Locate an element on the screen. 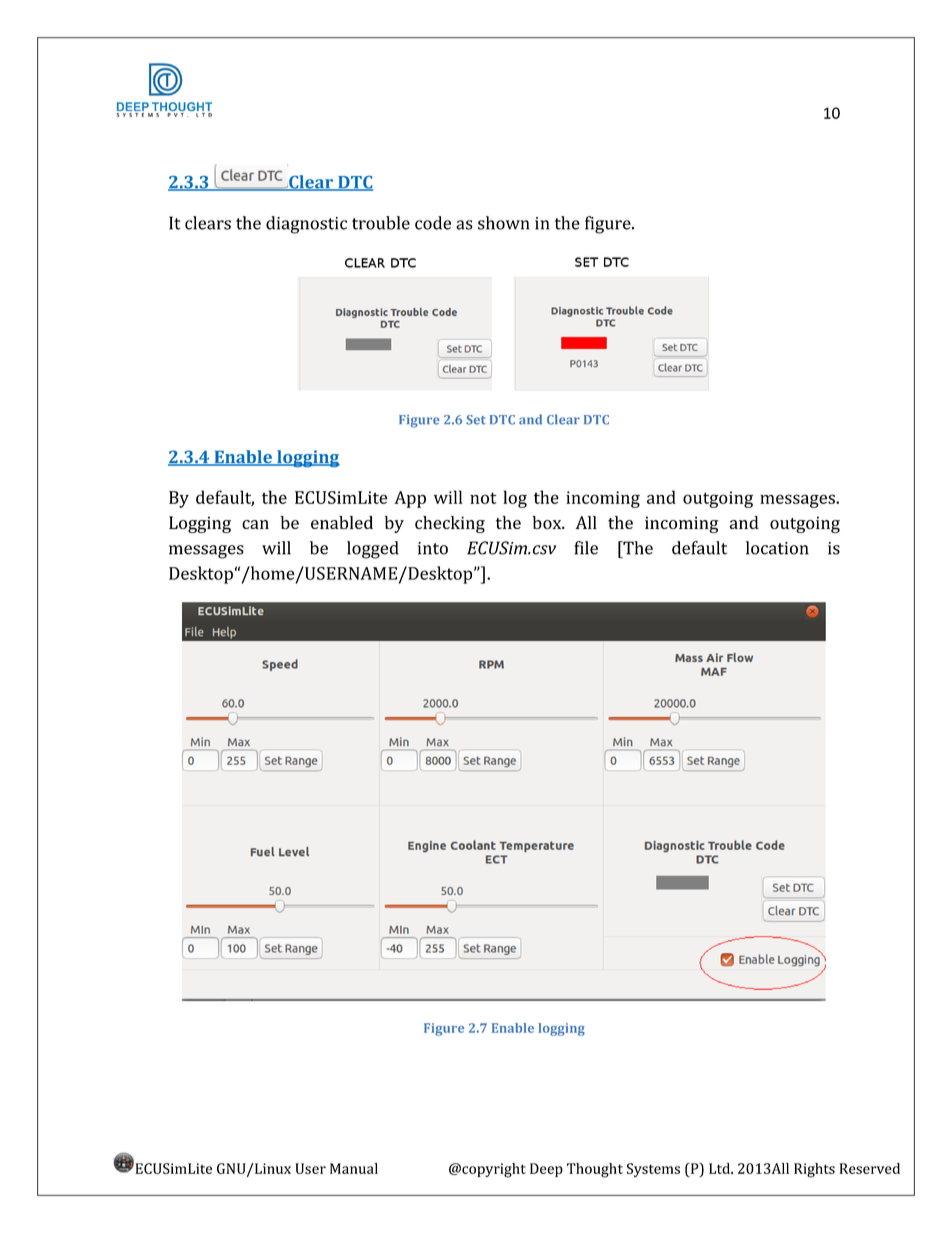  shown is located at coordinates (503, 223).
